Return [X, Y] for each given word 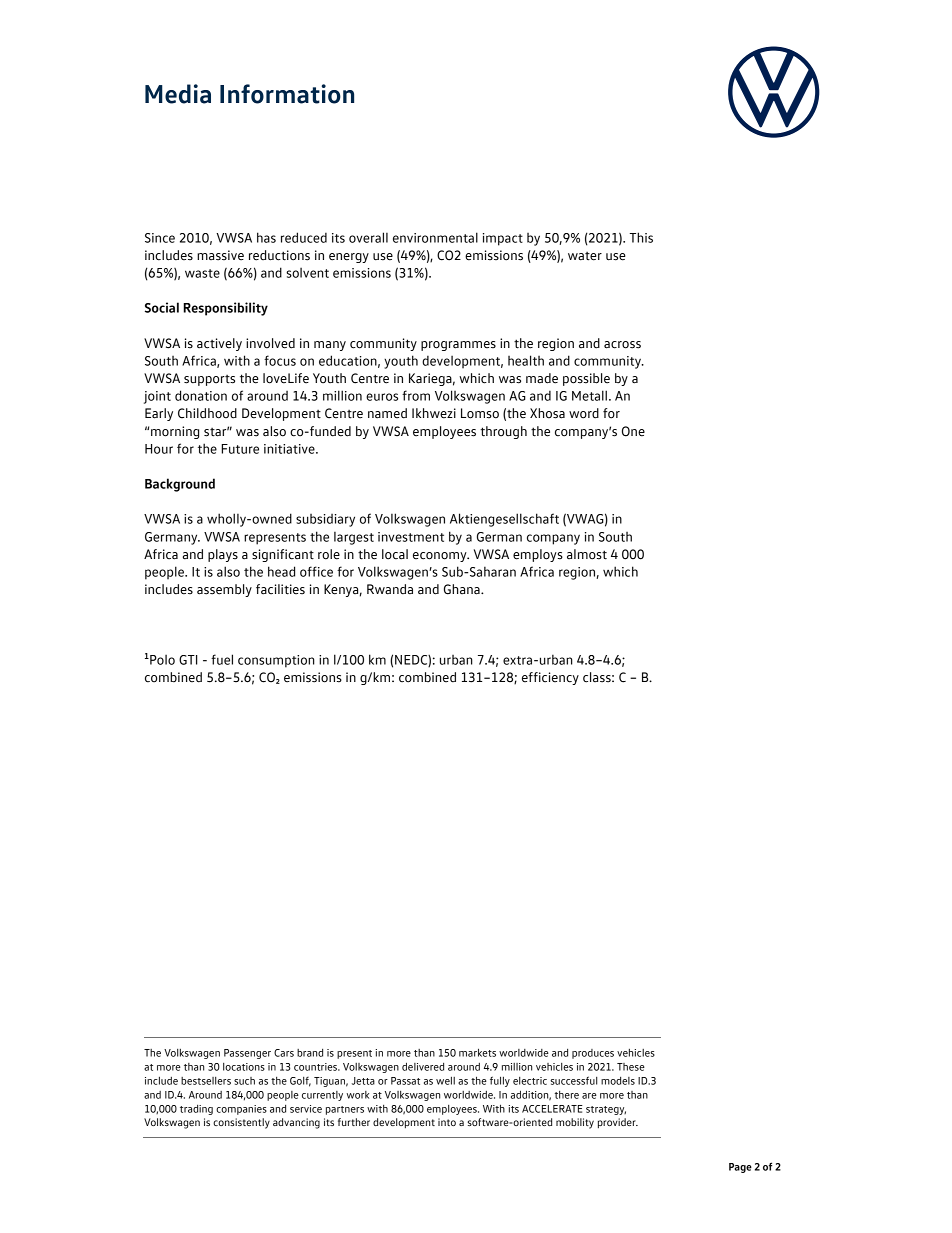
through [503, 432]
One [633, 431]
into [447, 1122]
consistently [241, 1123]
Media [178, 94]
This [641, 237]
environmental [435, 237]
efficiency [550, 678]
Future [240, 449]
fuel [222, 659]
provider [618, 1123]
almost [587, 554]
